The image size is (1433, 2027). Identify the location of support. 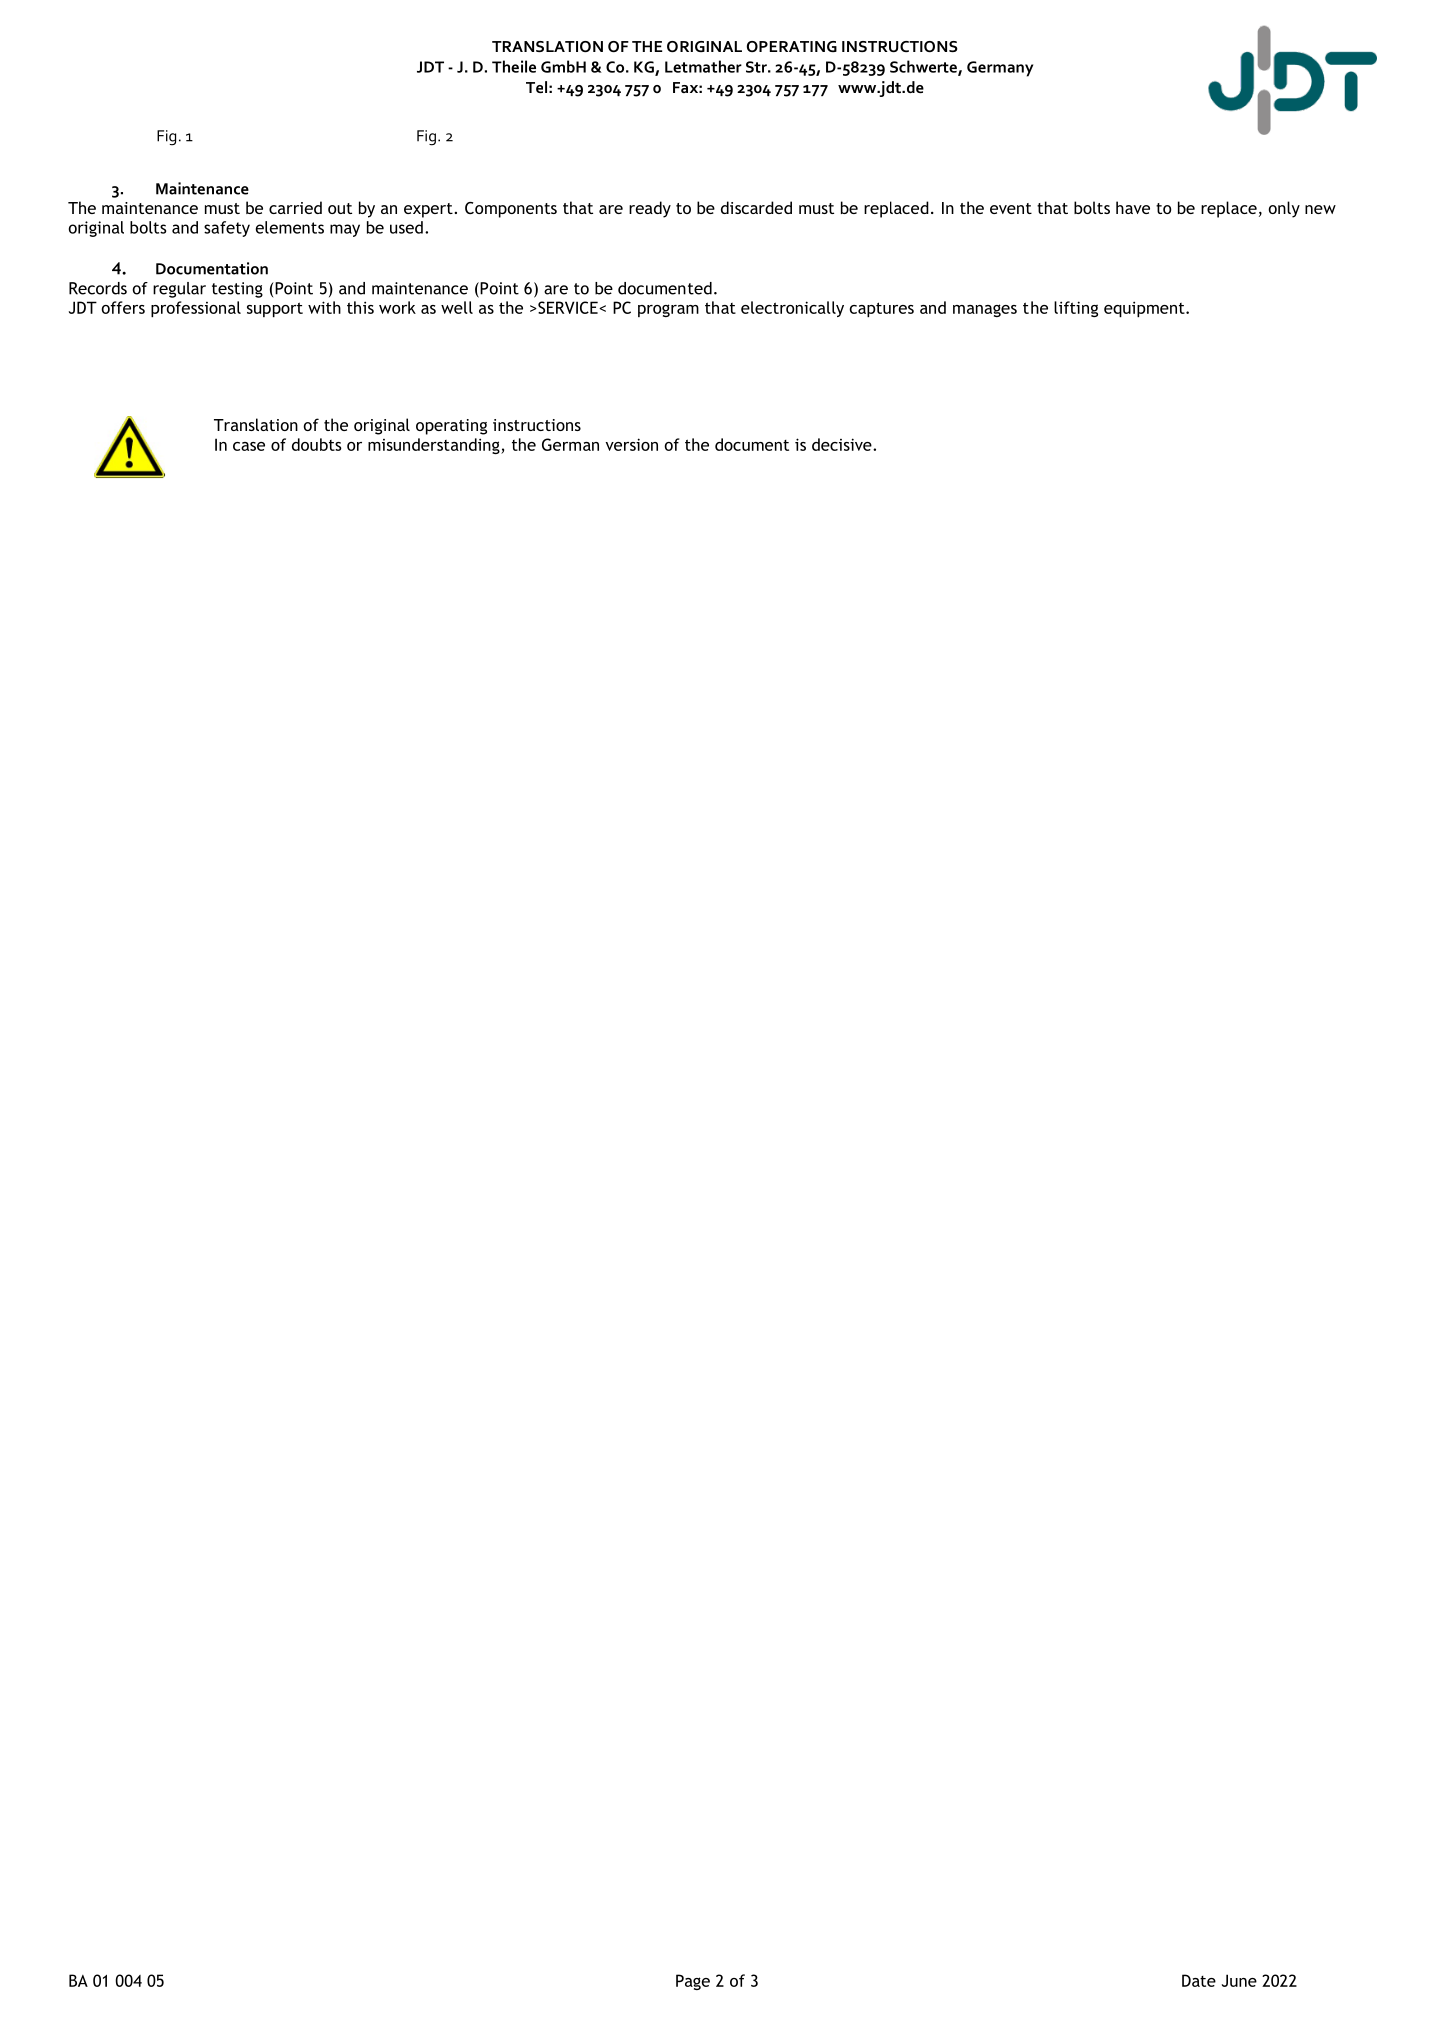
(275, 309).
